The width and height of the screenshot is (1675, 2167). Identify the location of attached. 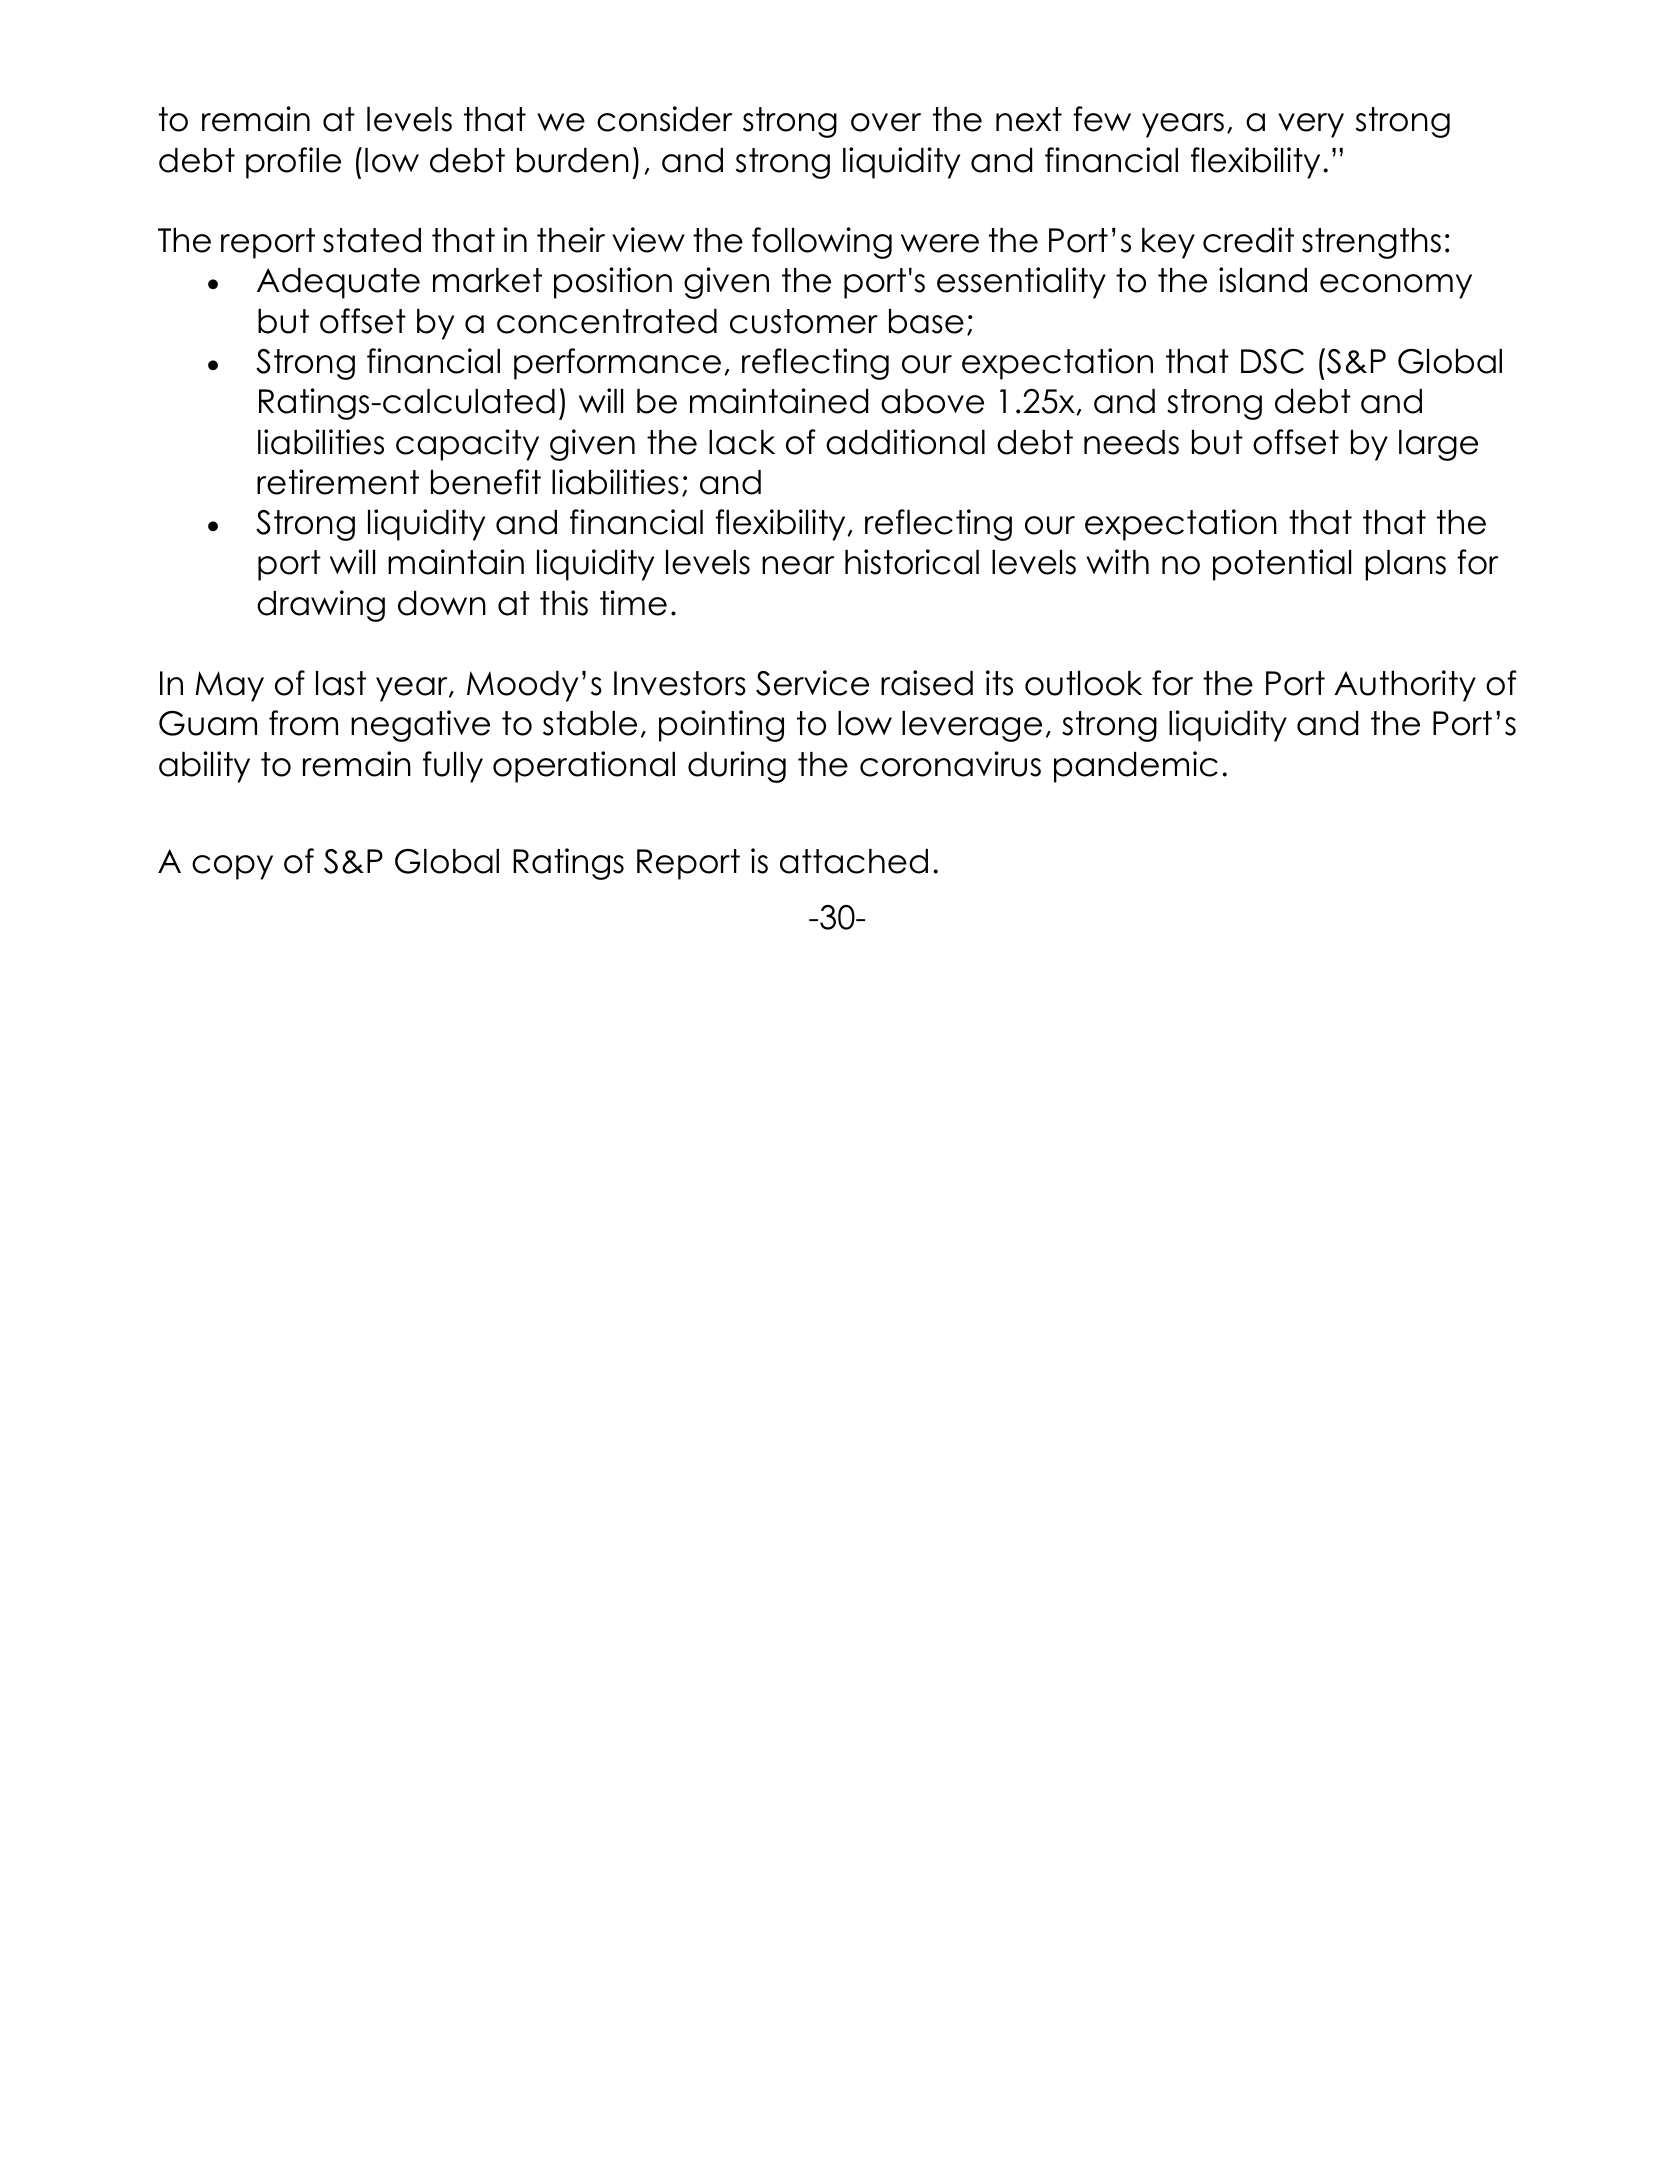
(854, 861).
